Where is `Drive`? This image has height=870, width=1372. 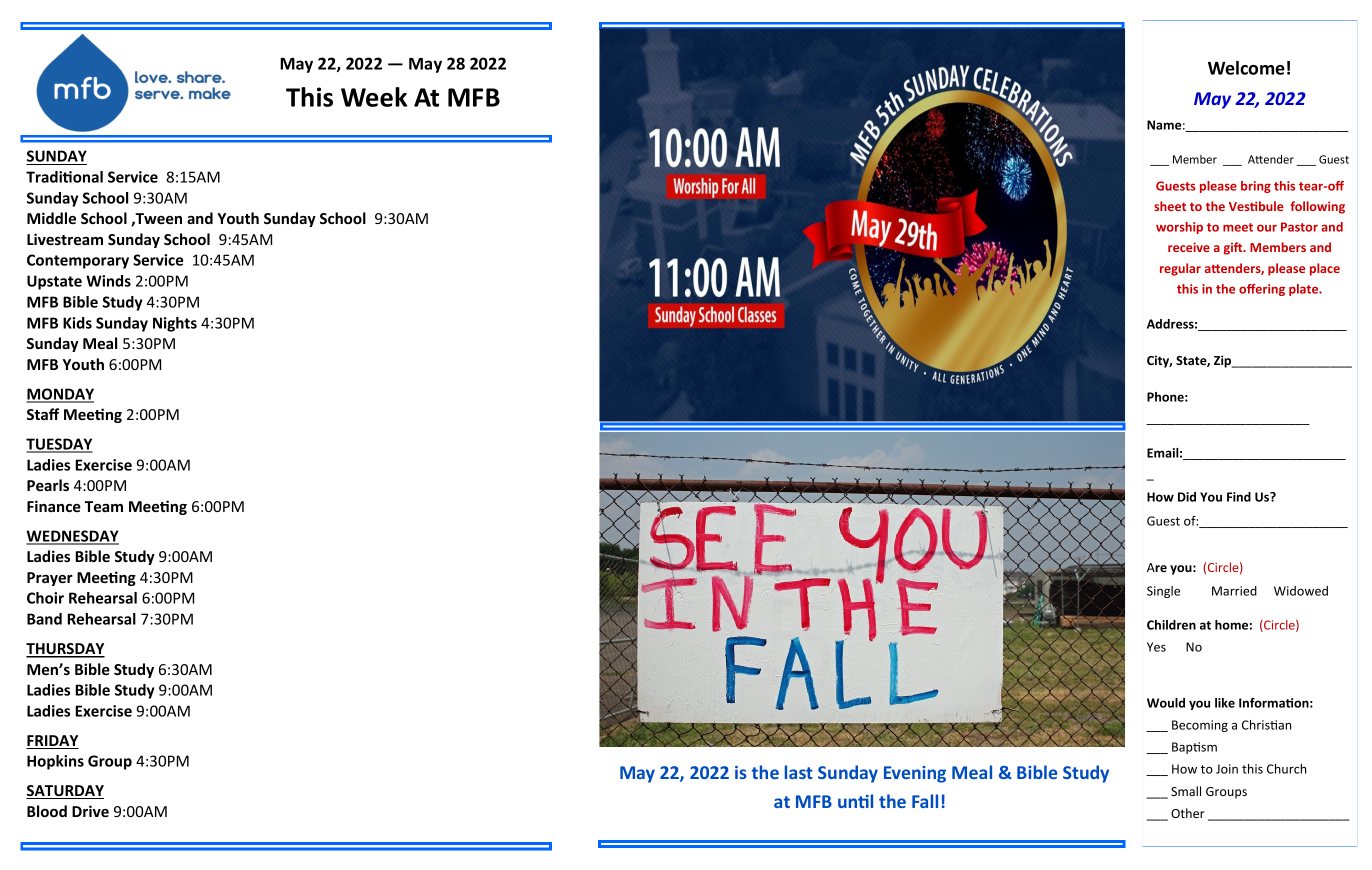 Drive is located at coordinates (90, 811).
